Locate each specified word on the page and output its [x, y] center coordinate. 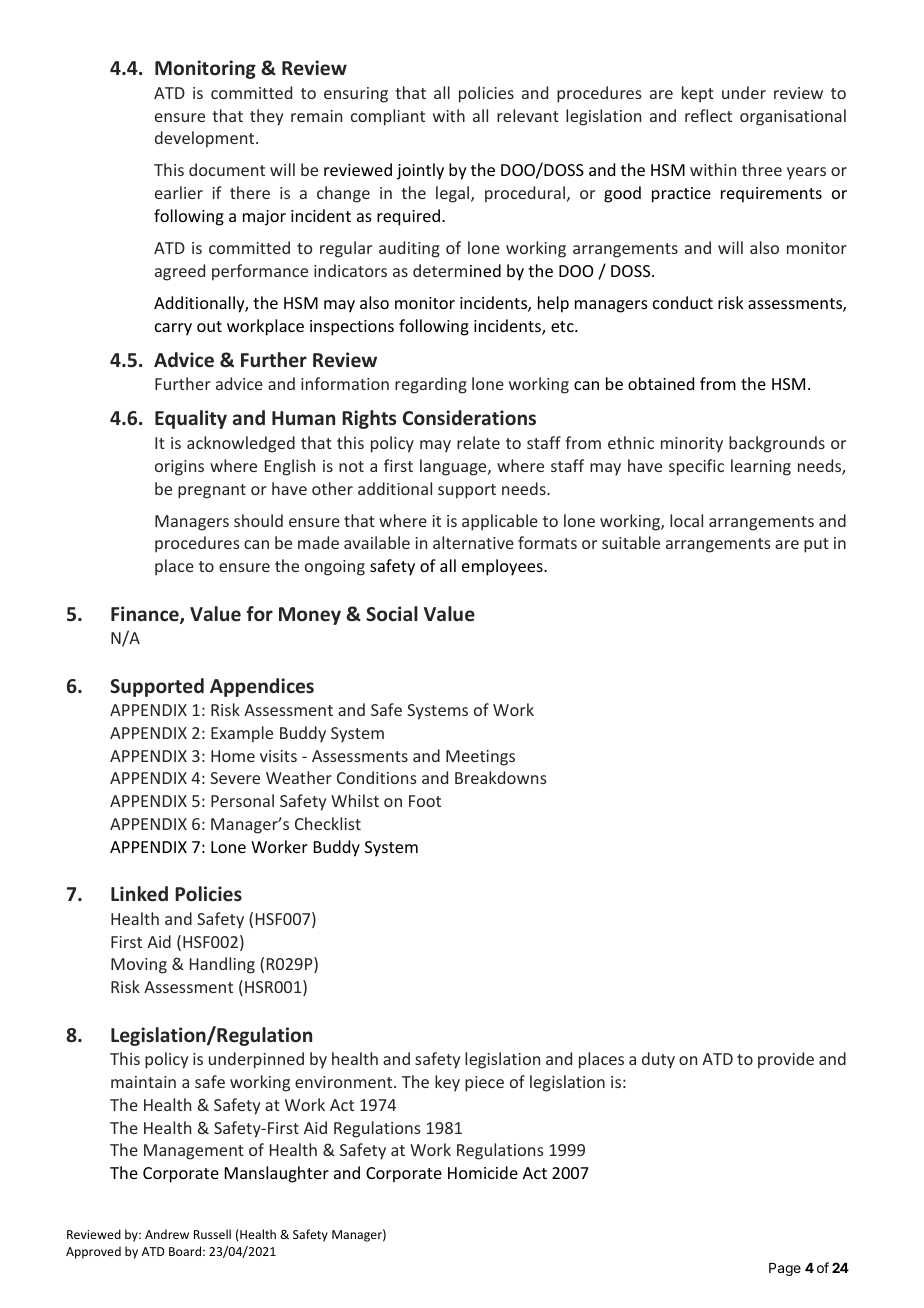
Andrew [167, 1234]
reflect [708, 115]
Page [785, 1269]
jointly [420, 171]
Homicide [483, 1172]
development [206, 139]
